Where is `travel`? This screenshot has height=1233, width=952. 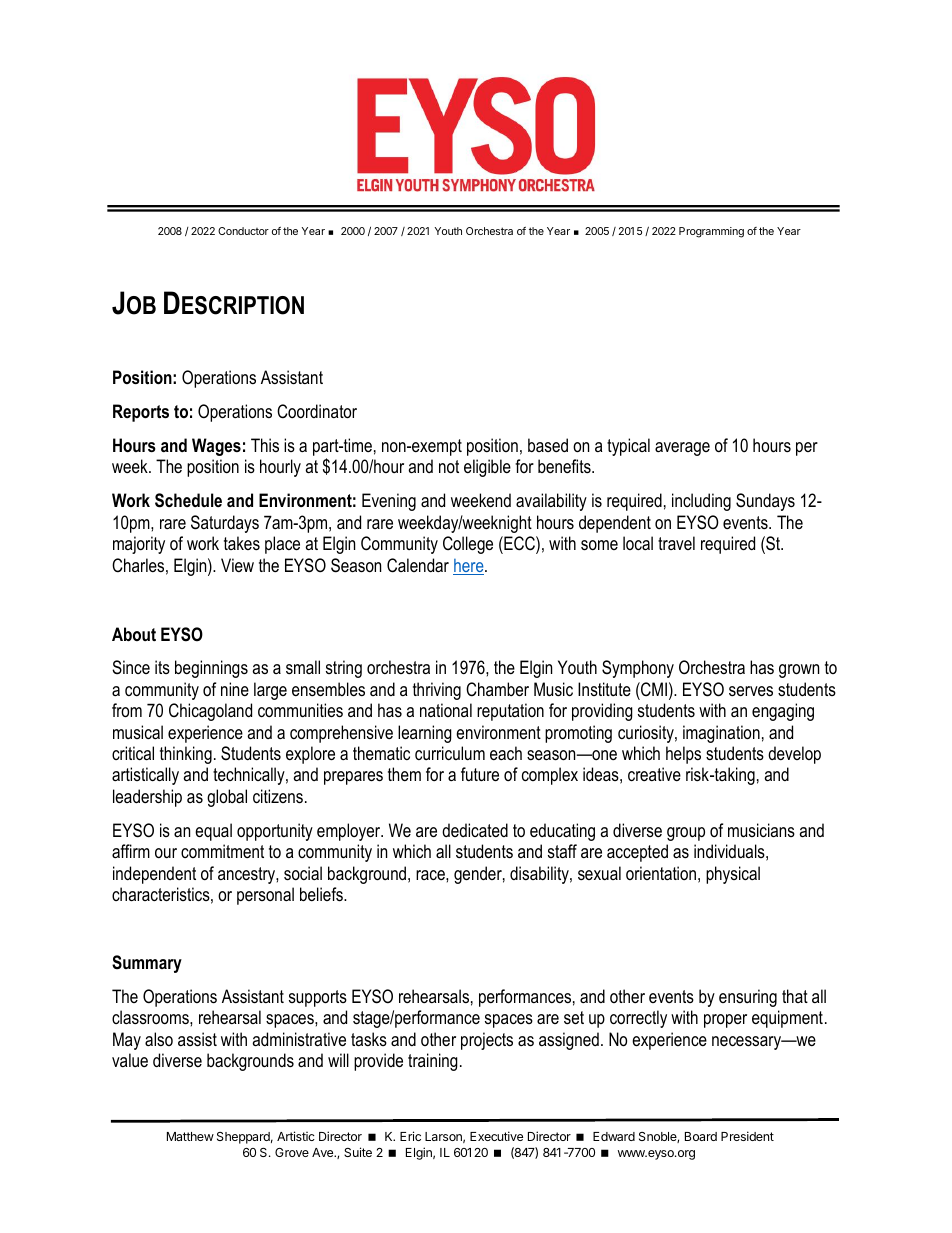
travel is located at coordinates (676, 543).
